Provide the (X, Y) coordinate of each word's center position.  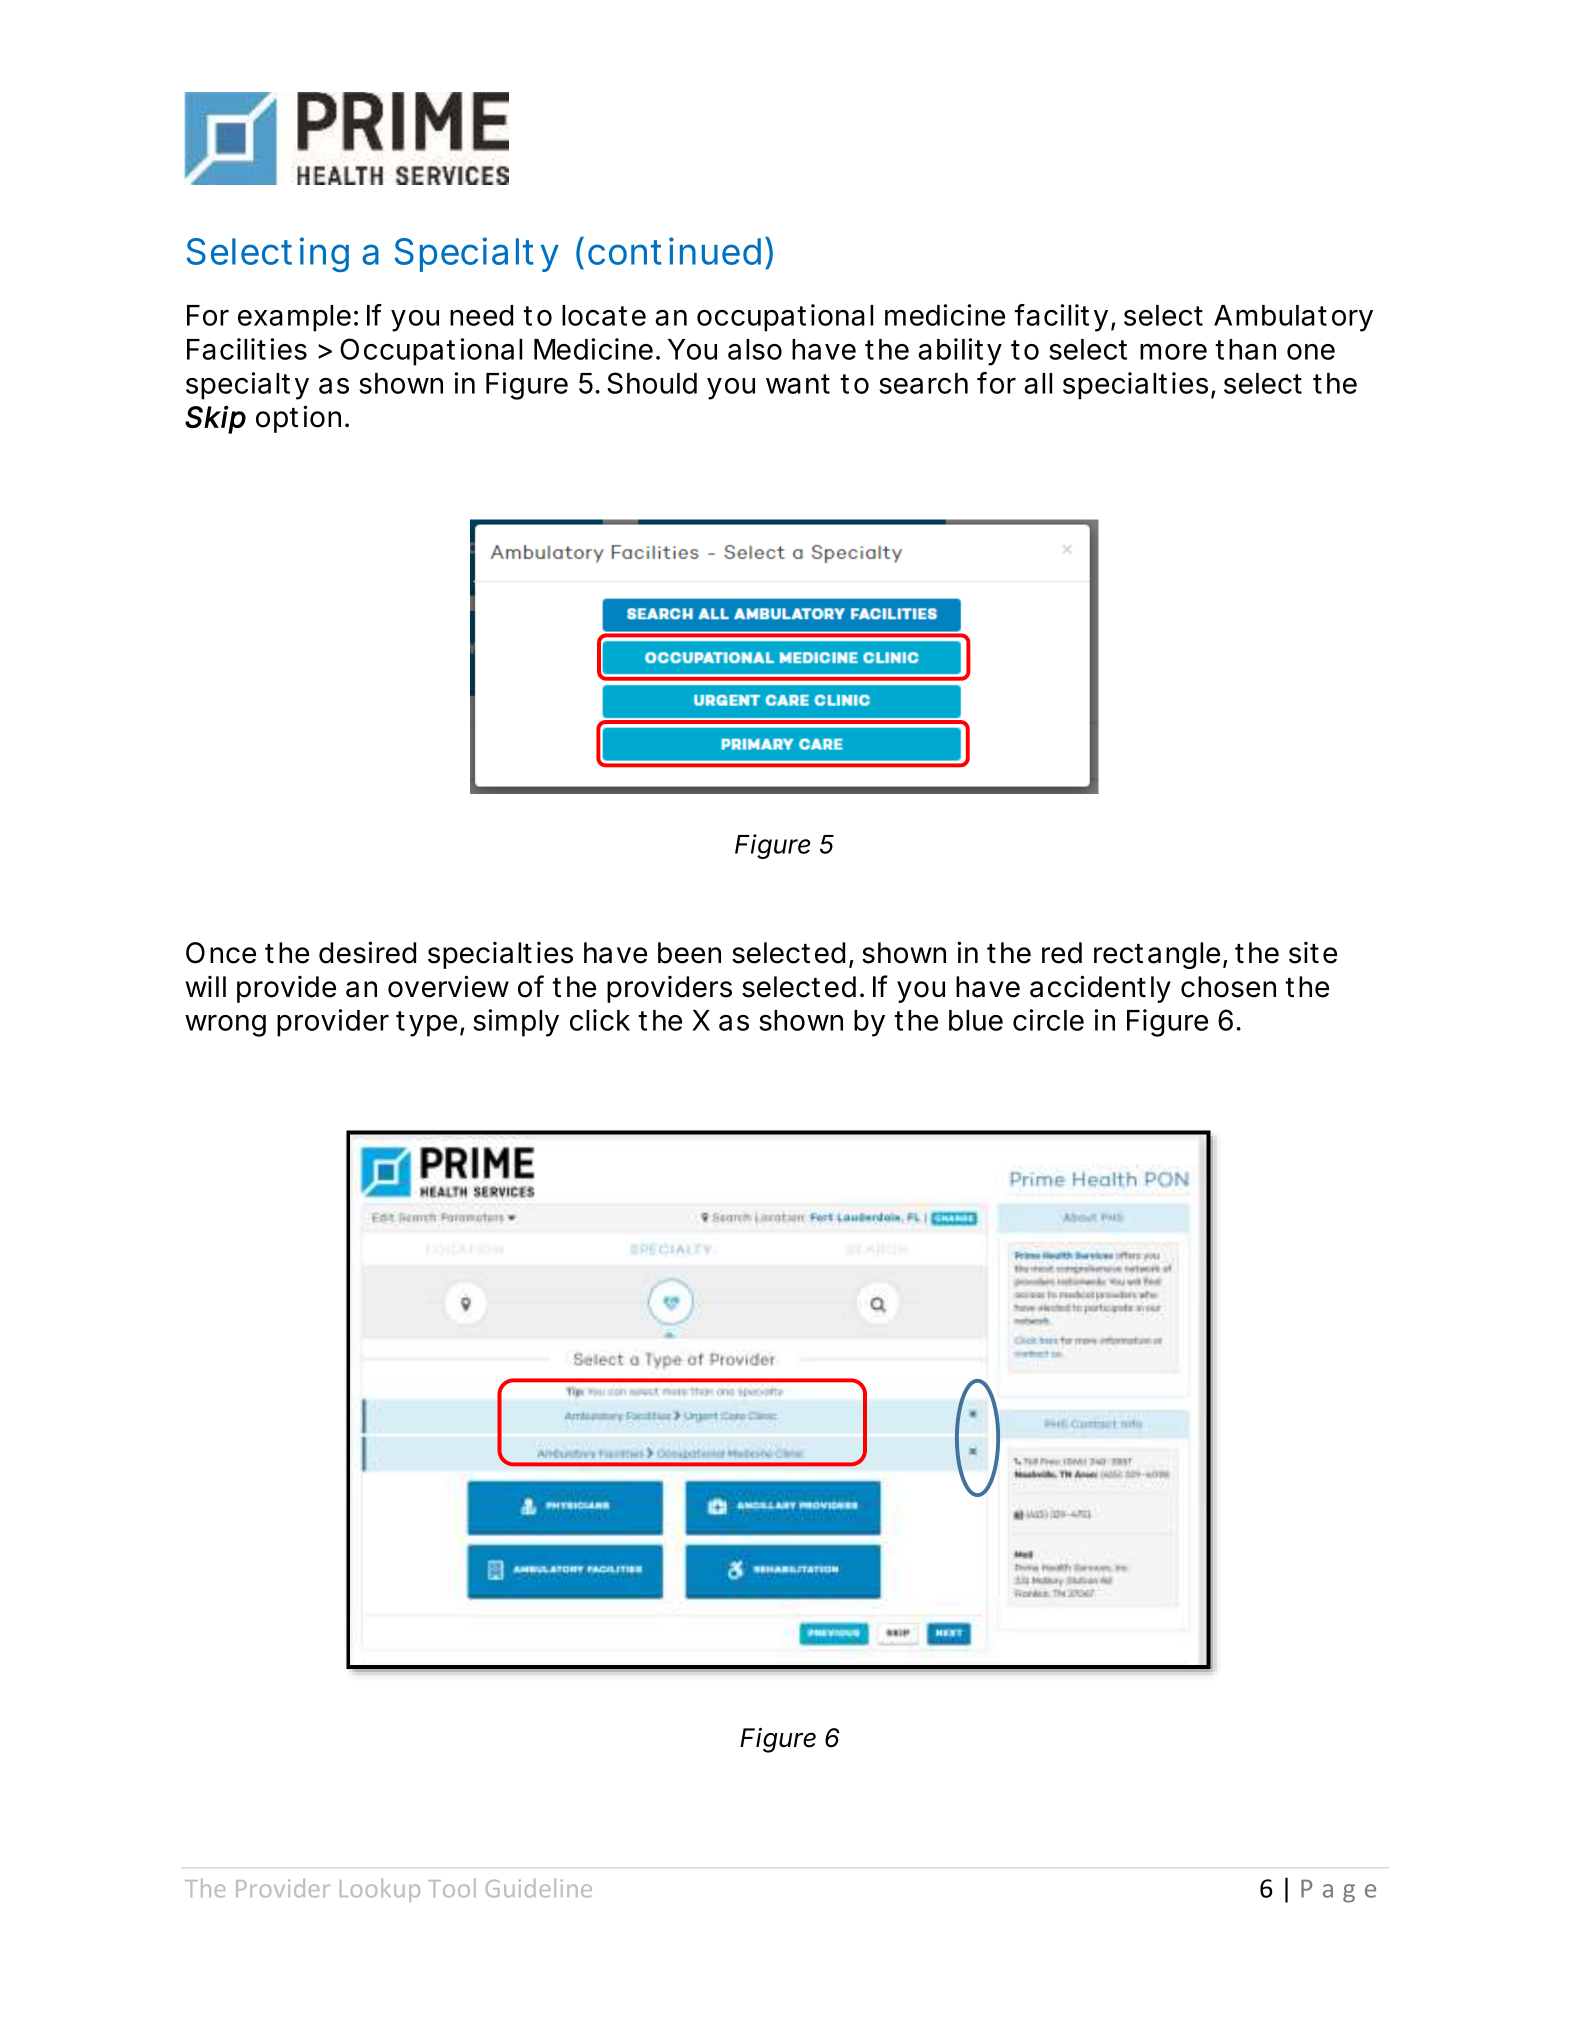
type (426, 1024)
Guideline (539, 1888)
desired (367, 952)
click (600, 1020)
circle (1048, 1020)
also (755, 349)
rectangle (1157, 955)
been (689, 953)
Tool (452, 1888)
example (294, 318)
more (1173, 351)
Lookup (380, 1890)
